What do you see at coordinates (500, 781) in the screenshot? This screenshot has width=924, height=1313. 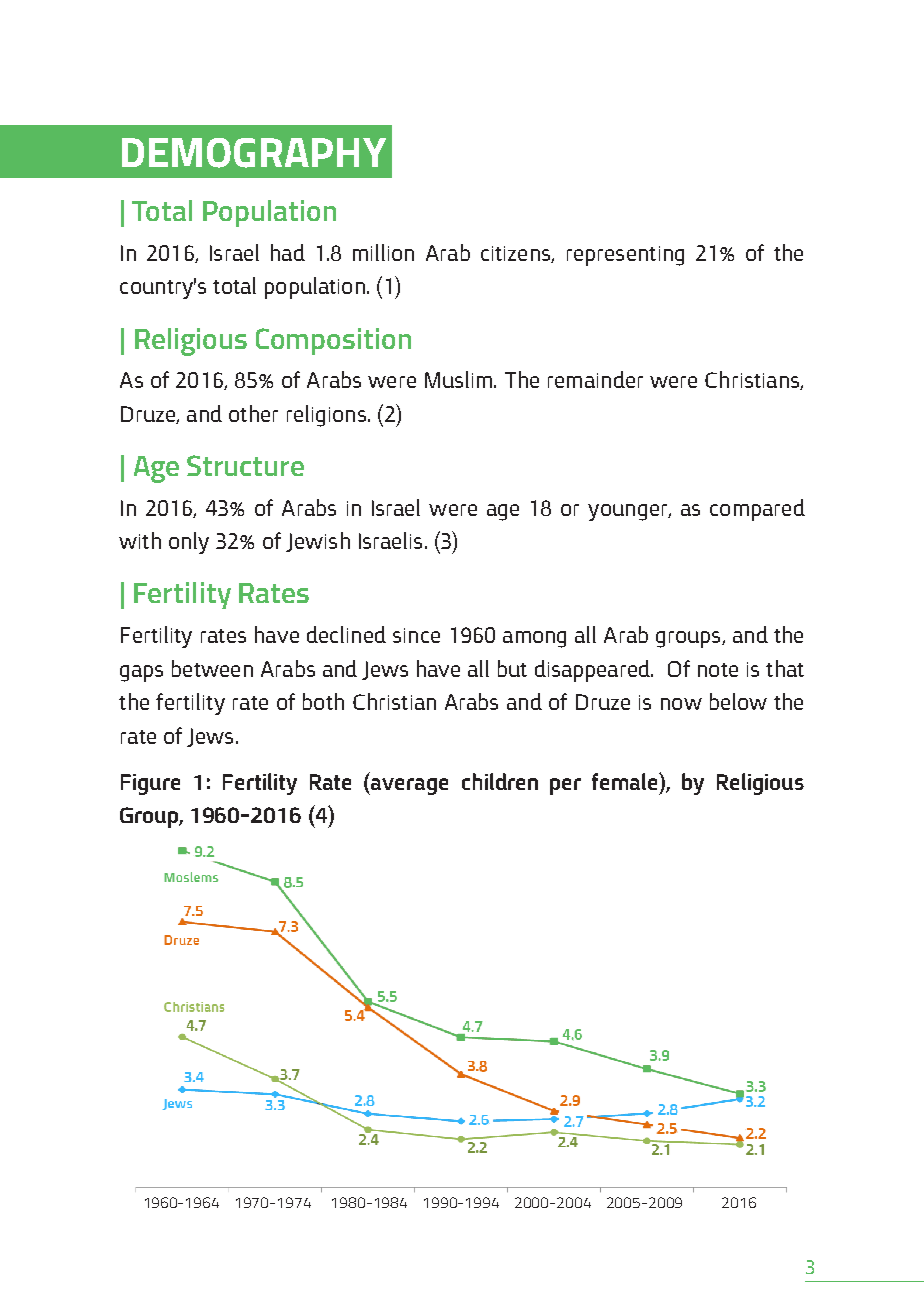 I see `children` at bounding box center [500, 781].
